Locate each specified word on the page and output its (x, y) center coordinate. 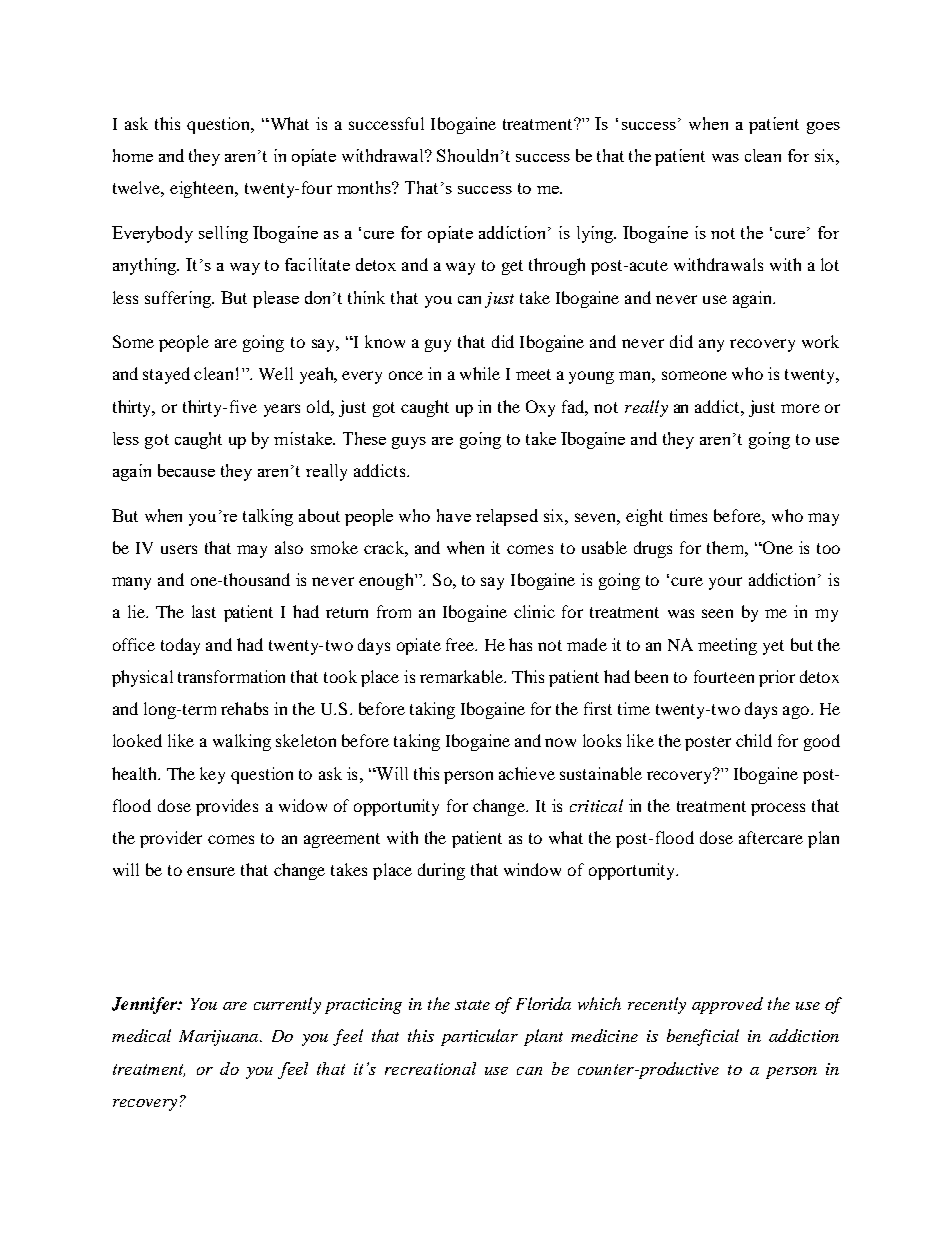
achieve (527, 773)
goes (823, 128)
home (133, 155)
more (800, 408)
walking (242, 742)
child (754, 740)
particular (479, 1037)
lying (596, 234)
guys (409, 443)
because (186, 470)
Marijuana (220, 1038)
